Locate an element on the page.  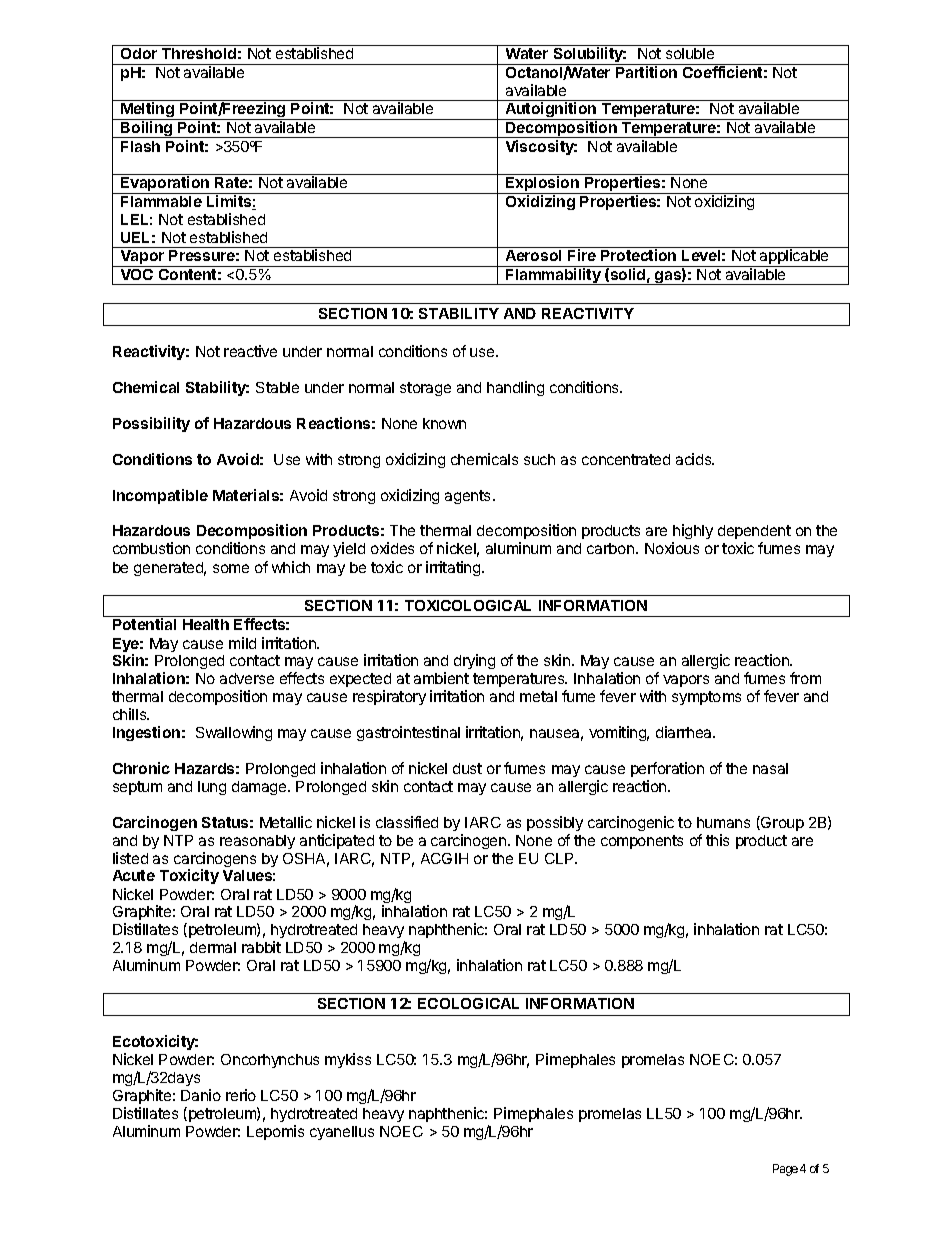
soluble is located at coordinates (690, 53).
